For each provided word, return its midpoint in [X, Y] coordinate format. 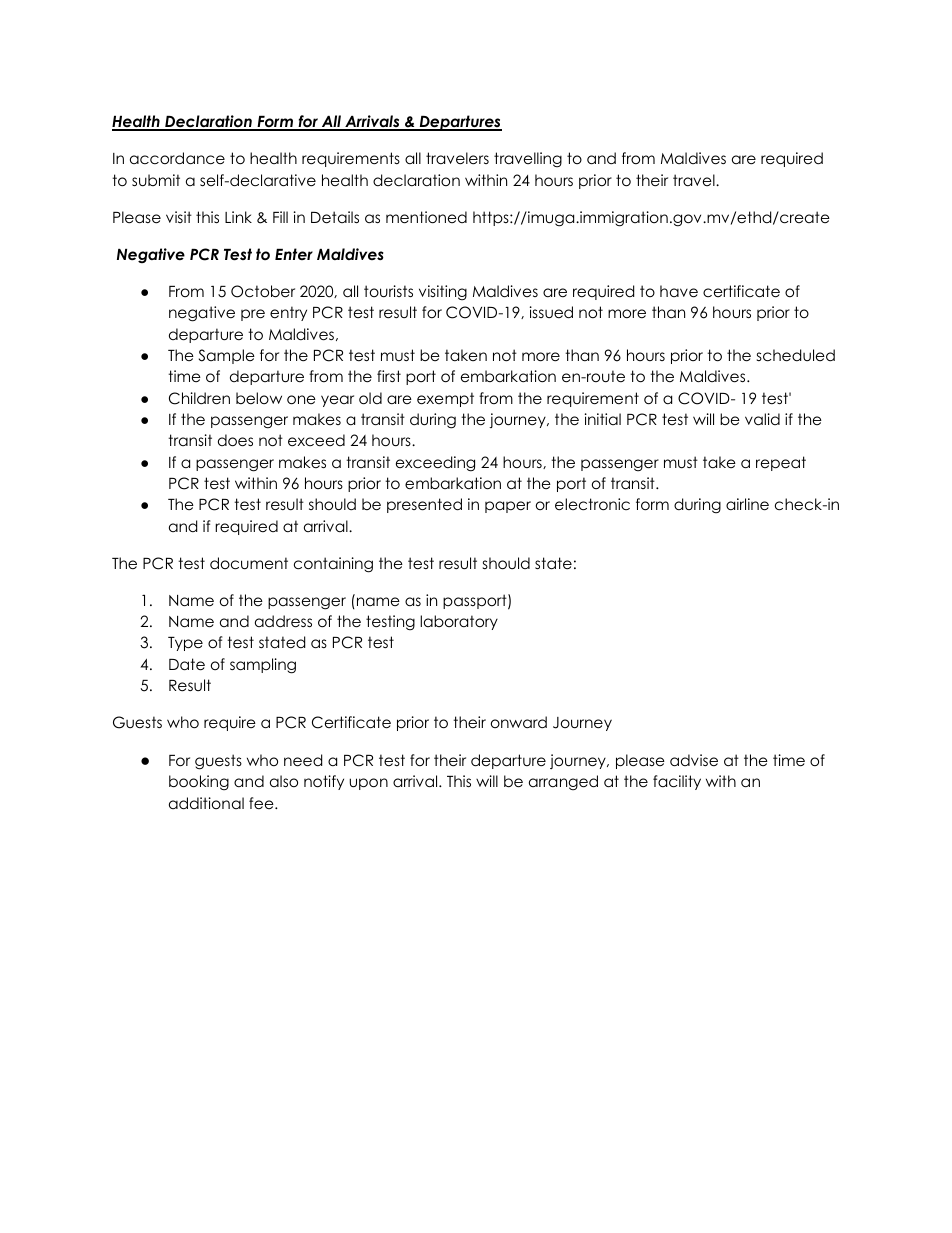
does [235, 440]
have [679, 291]
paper [508, 507]
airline [747, 504]
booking [199, 783]
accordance [177, 158]
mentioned [426, 217]
